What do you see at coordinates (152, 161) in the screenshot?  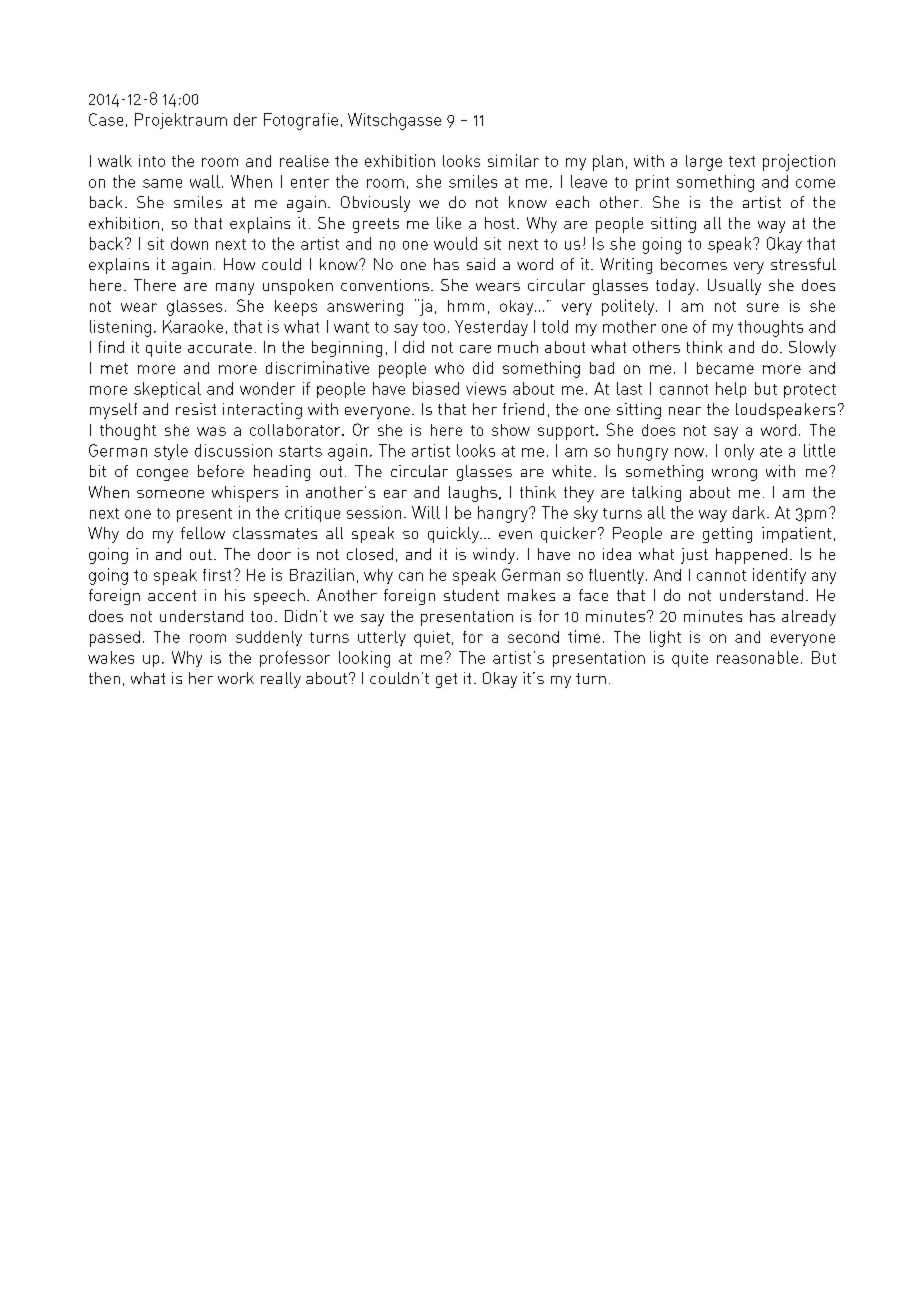 I see `into` at bounding box center [152, 161].
